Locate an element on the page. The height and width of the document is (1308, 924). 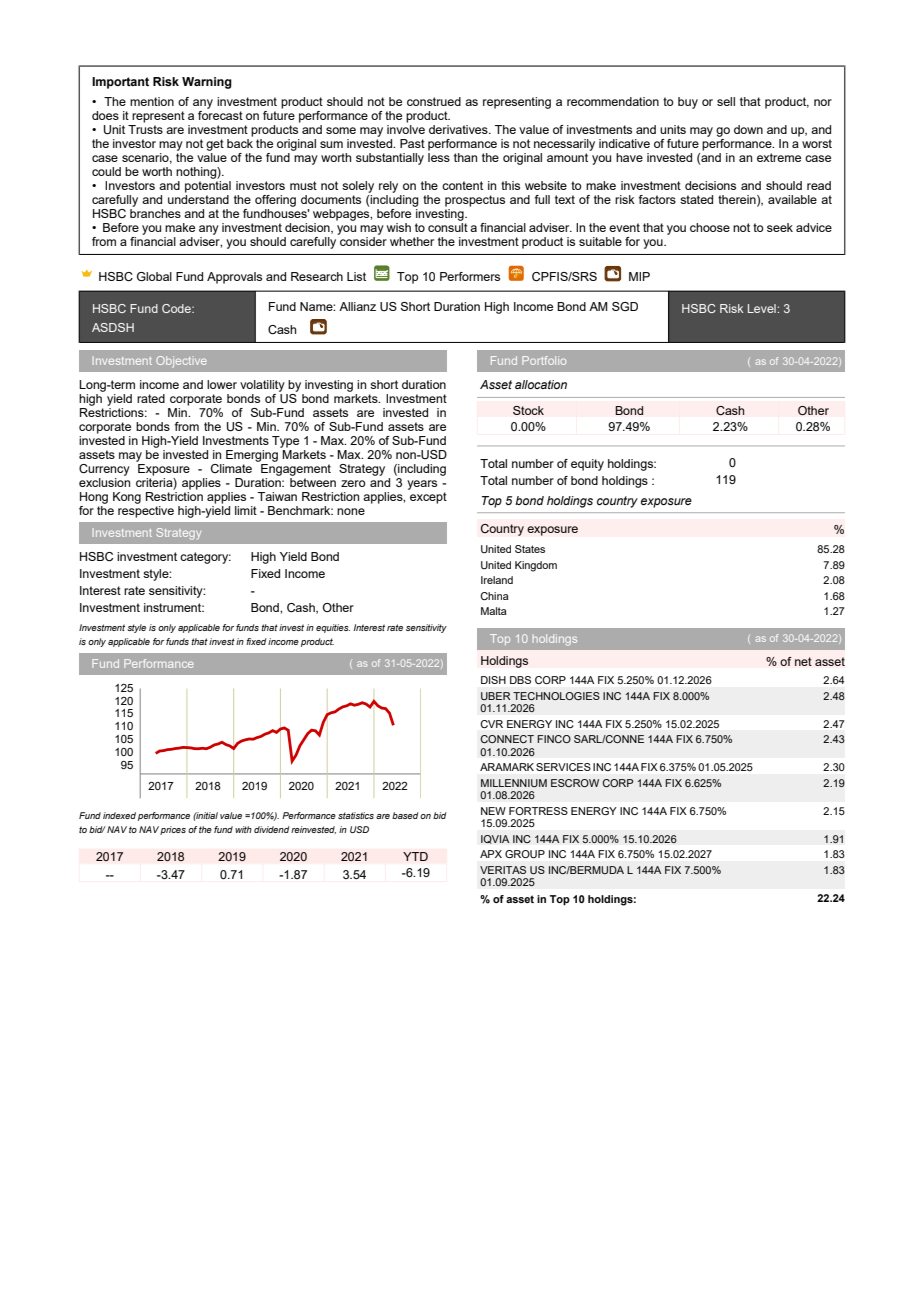
Level is located at coordinates (763, 308).
